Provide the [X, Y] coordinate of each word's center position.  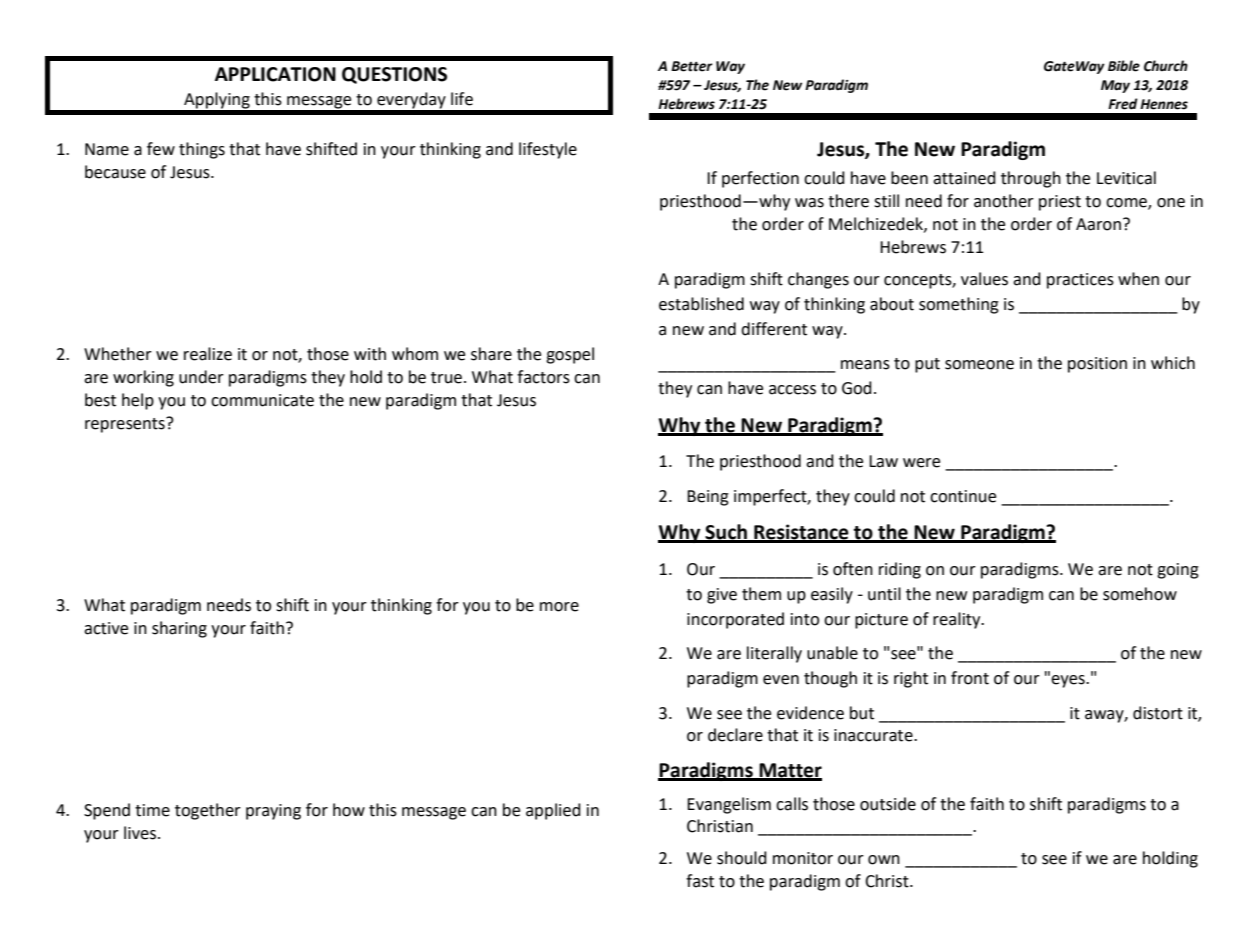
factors [543, 377]
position [1097, 365]
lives [140, 833]
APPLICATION [275, 74]
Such [726, 533]
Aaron [1098, 224]
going [1178, 571]
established [701, 304]
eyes [1069, 681]
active [106, 628]
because [115, 172]
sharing [179, 629]
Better [692, 66]
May [1115, 86]
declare [735, 735]
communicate [262, 400]
